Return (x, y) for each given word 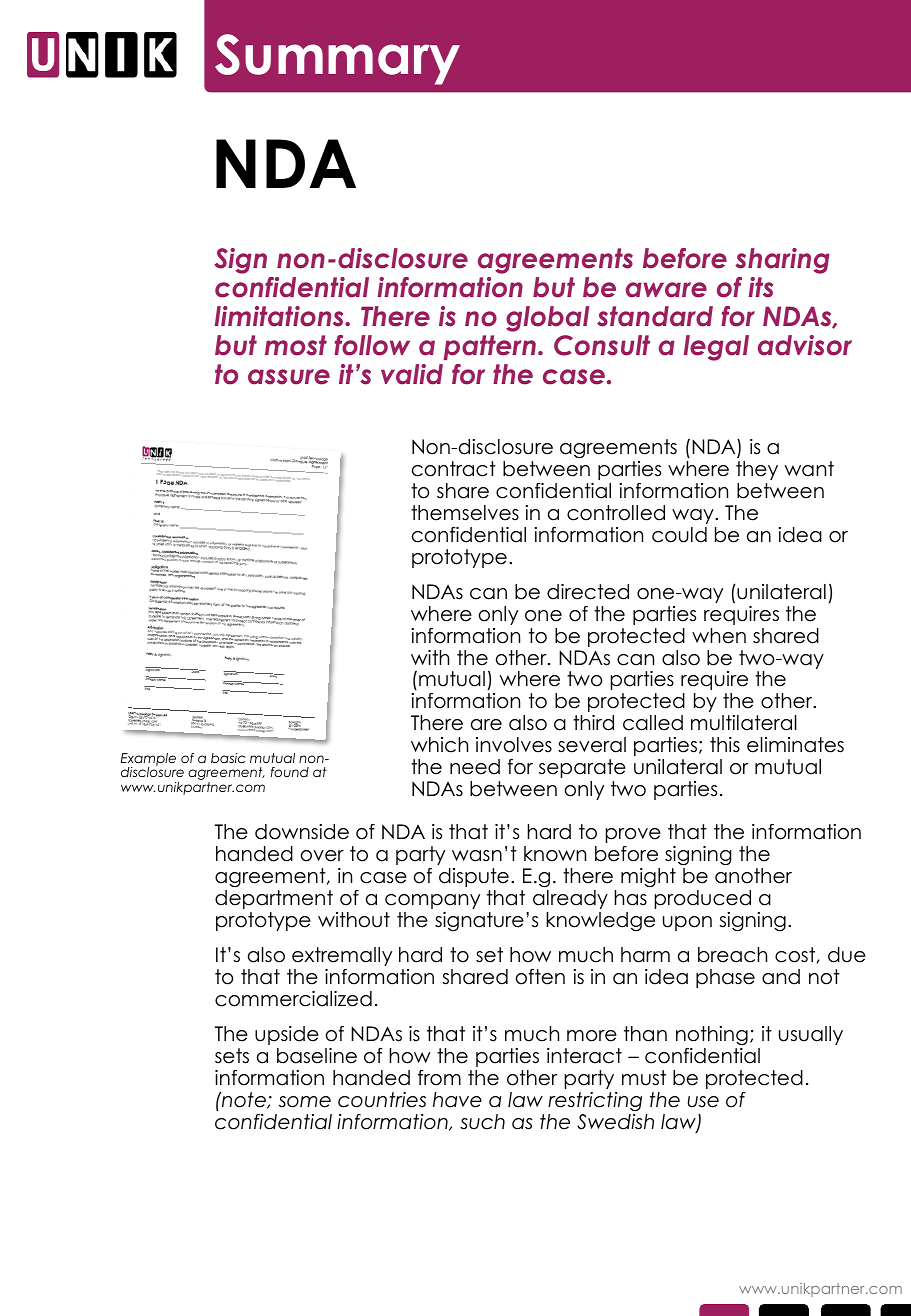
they (757, 470)
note (244, 1100)
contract (454, 469)
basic (228, 758)
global (547, 319)
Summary (337, 59)
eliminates (795, 745)
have (457, 1100)
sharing (782, 261)
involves (514, 745)
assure (289, 377)
